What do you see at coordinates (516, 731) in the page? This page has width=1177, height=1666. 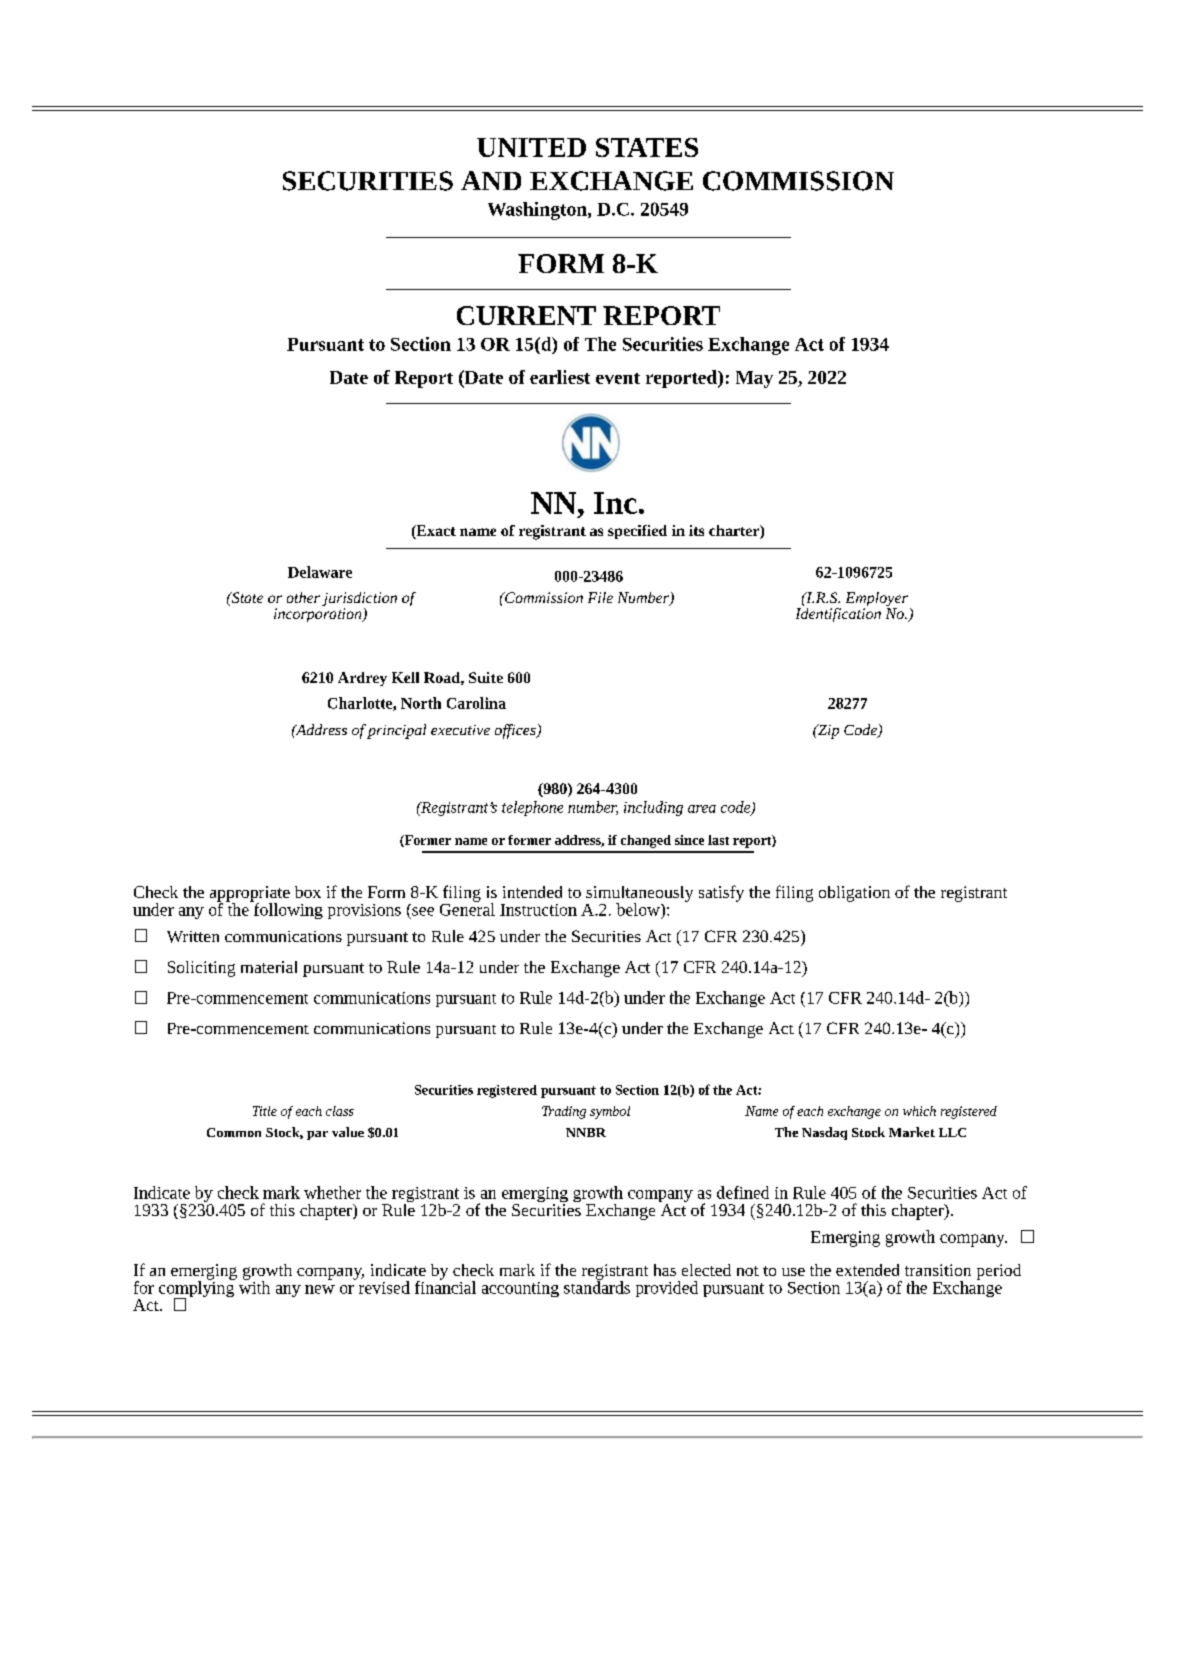 I see `offices` at bounding box center [516, 731].
